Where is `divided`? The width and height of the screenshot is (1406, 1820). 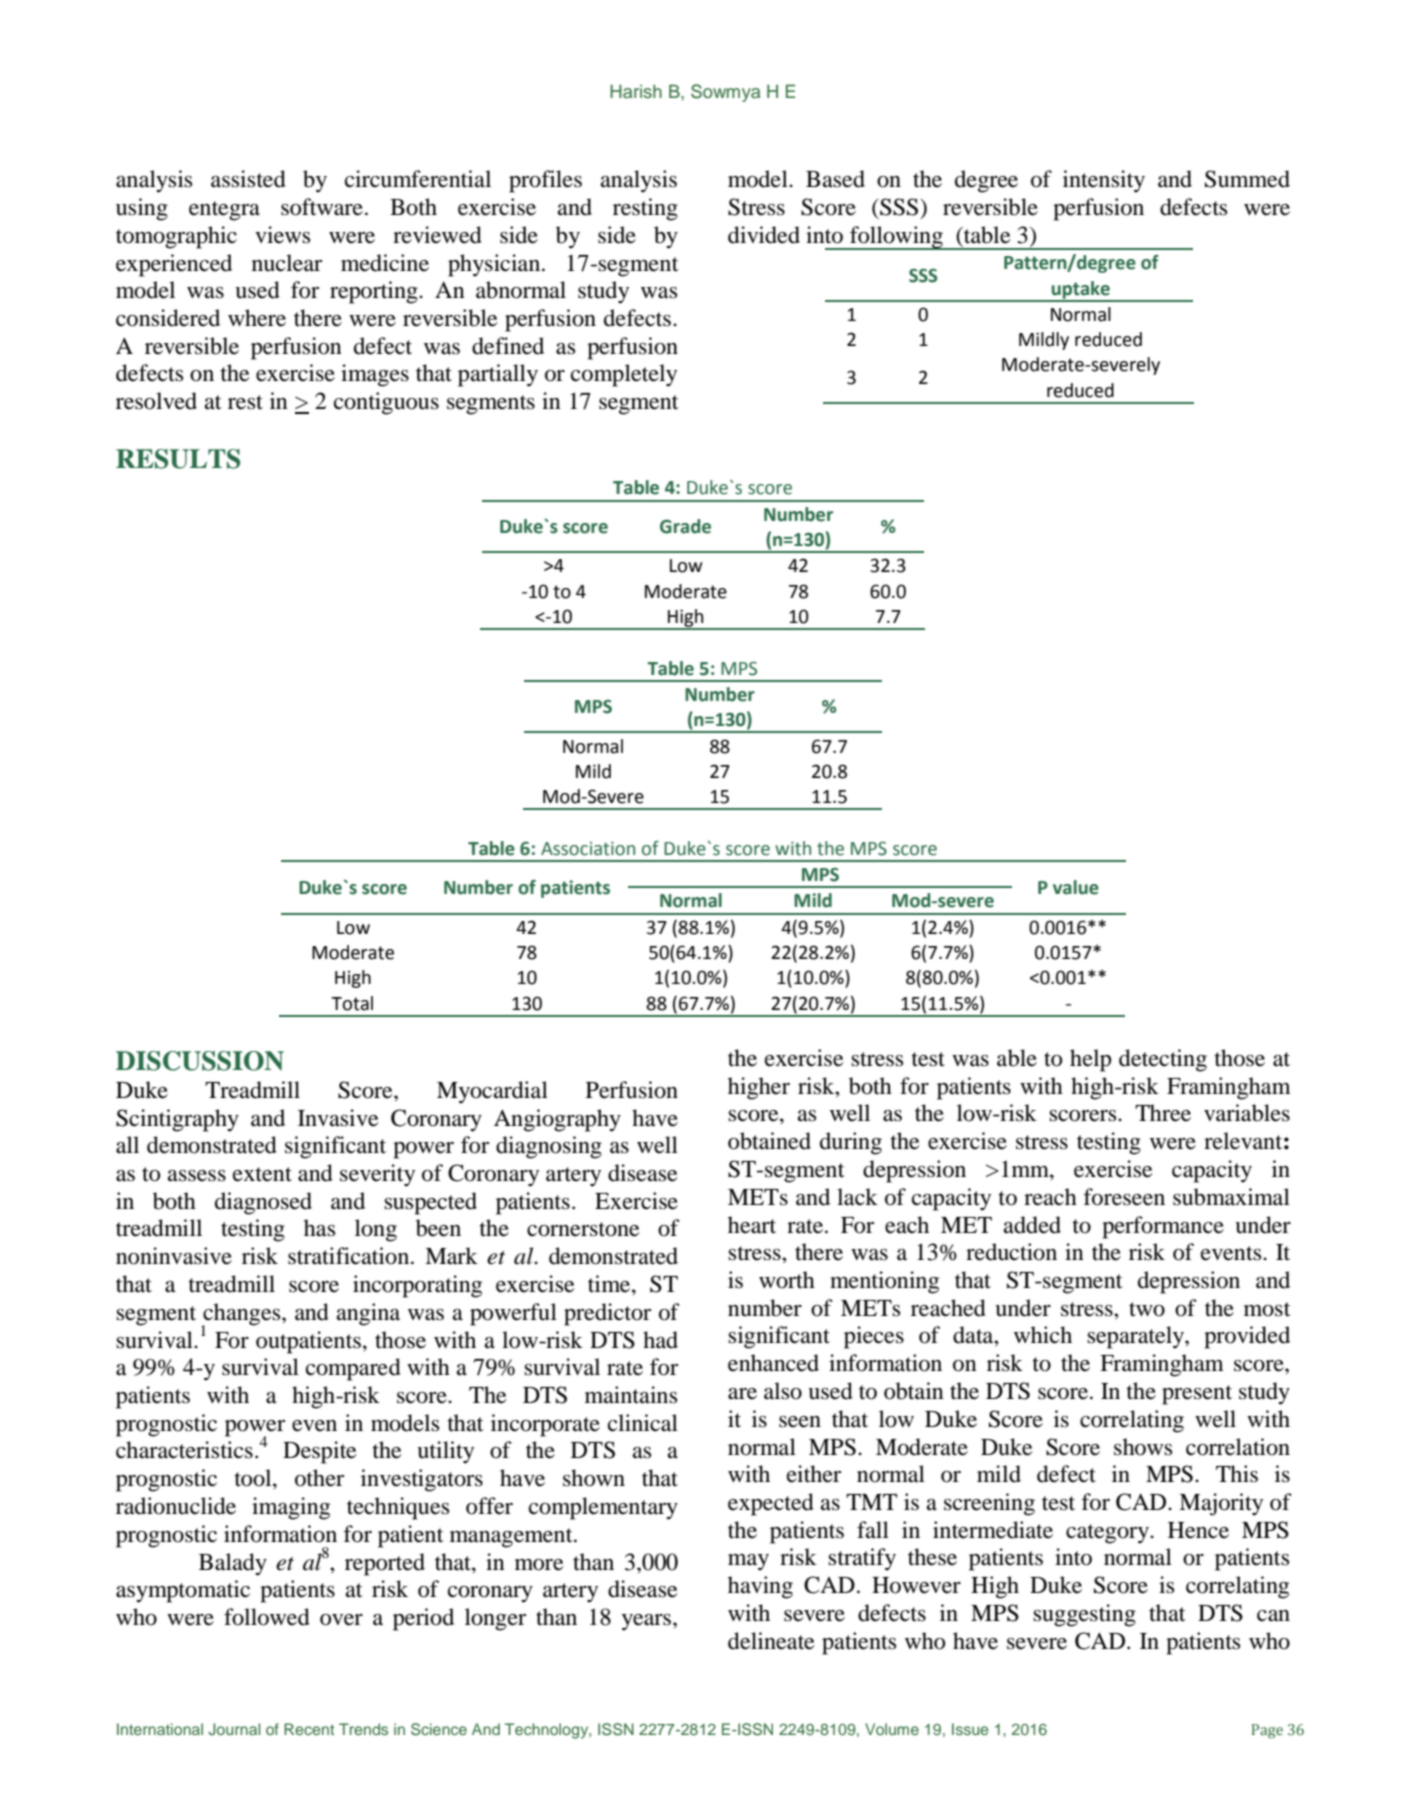 divided is located at coordinates (764, 235).
